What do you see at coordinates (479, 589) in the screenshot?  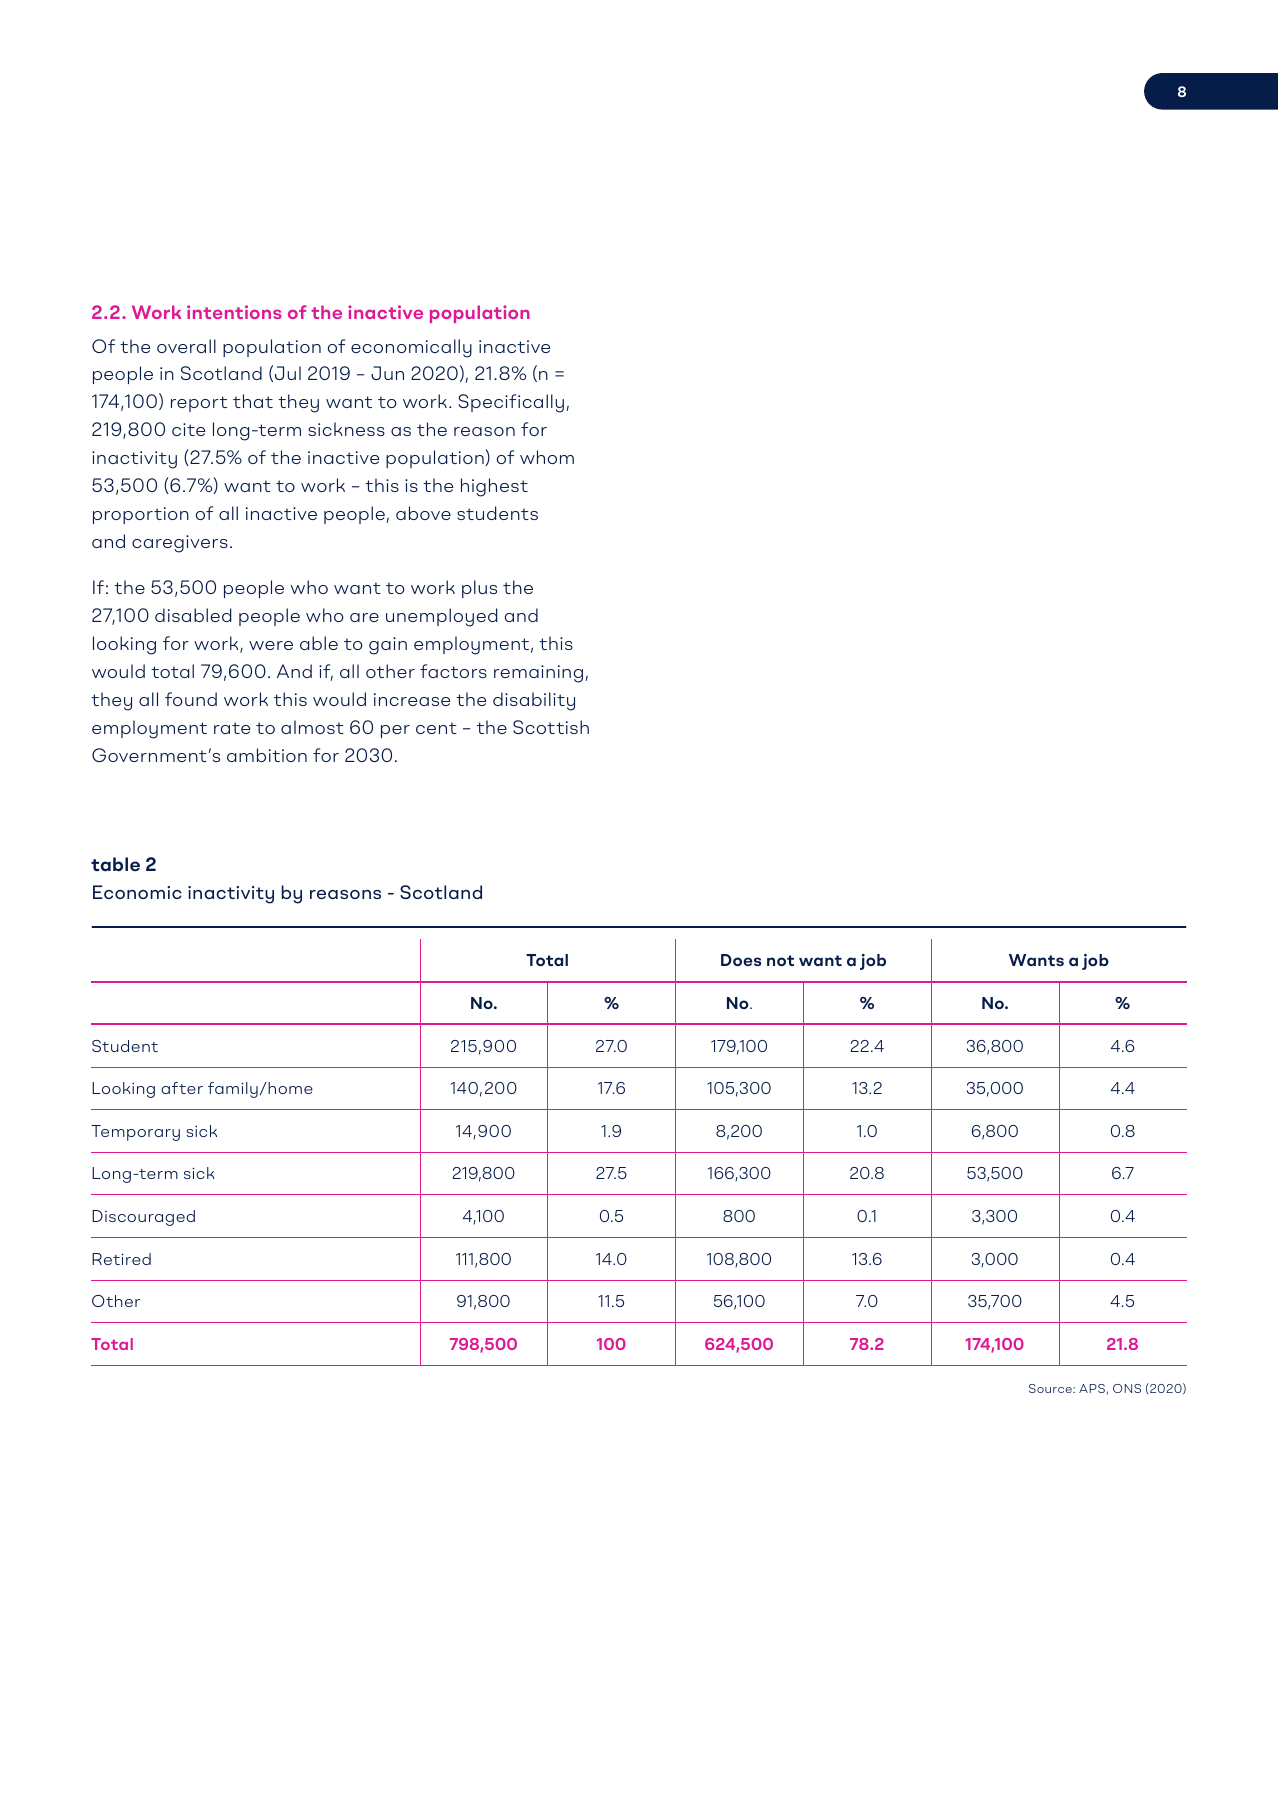 I see `plus` at bounding box center [479, 589].
